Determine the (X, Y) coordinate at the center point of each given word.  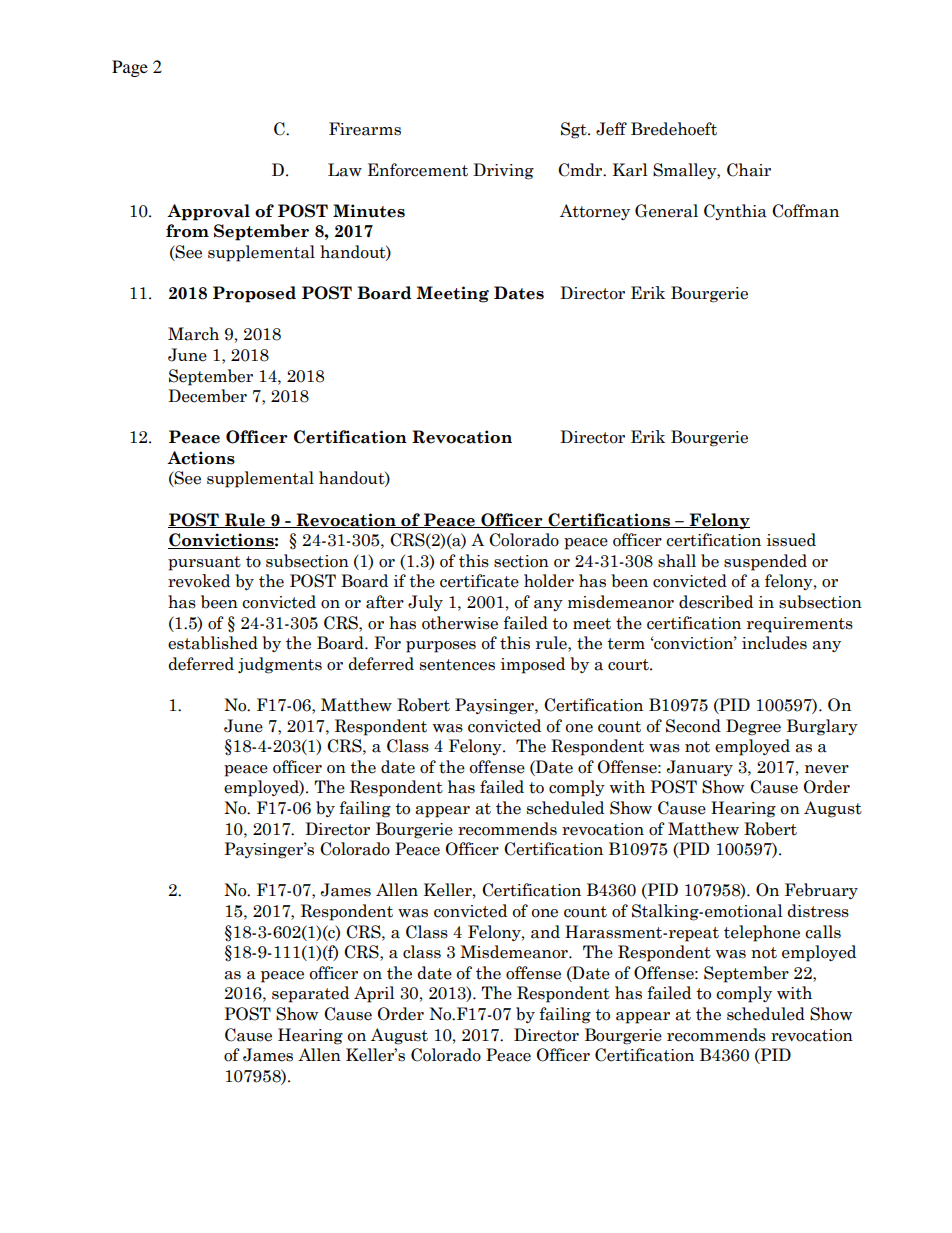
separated (310, 994)
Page (130, 68)
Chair (749, 170)
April (374, 994)
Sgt (575, 130)
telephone (762, 933)
